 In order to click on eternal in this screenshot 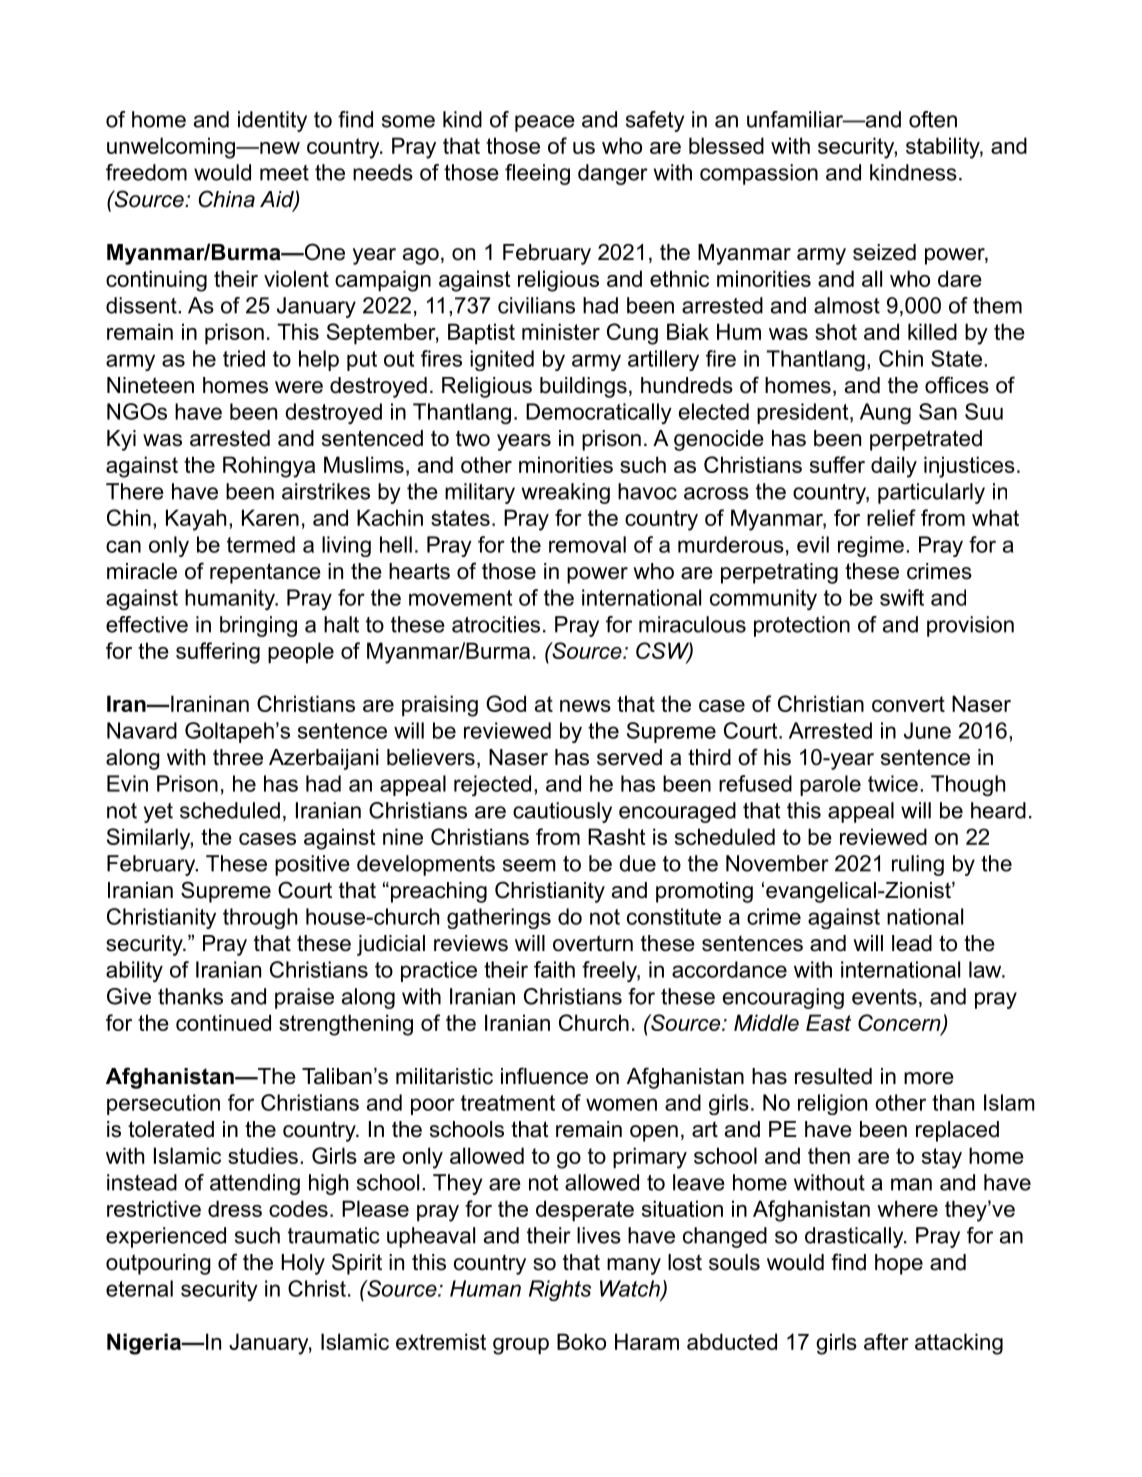, I will do `click(139, 1288)`.
